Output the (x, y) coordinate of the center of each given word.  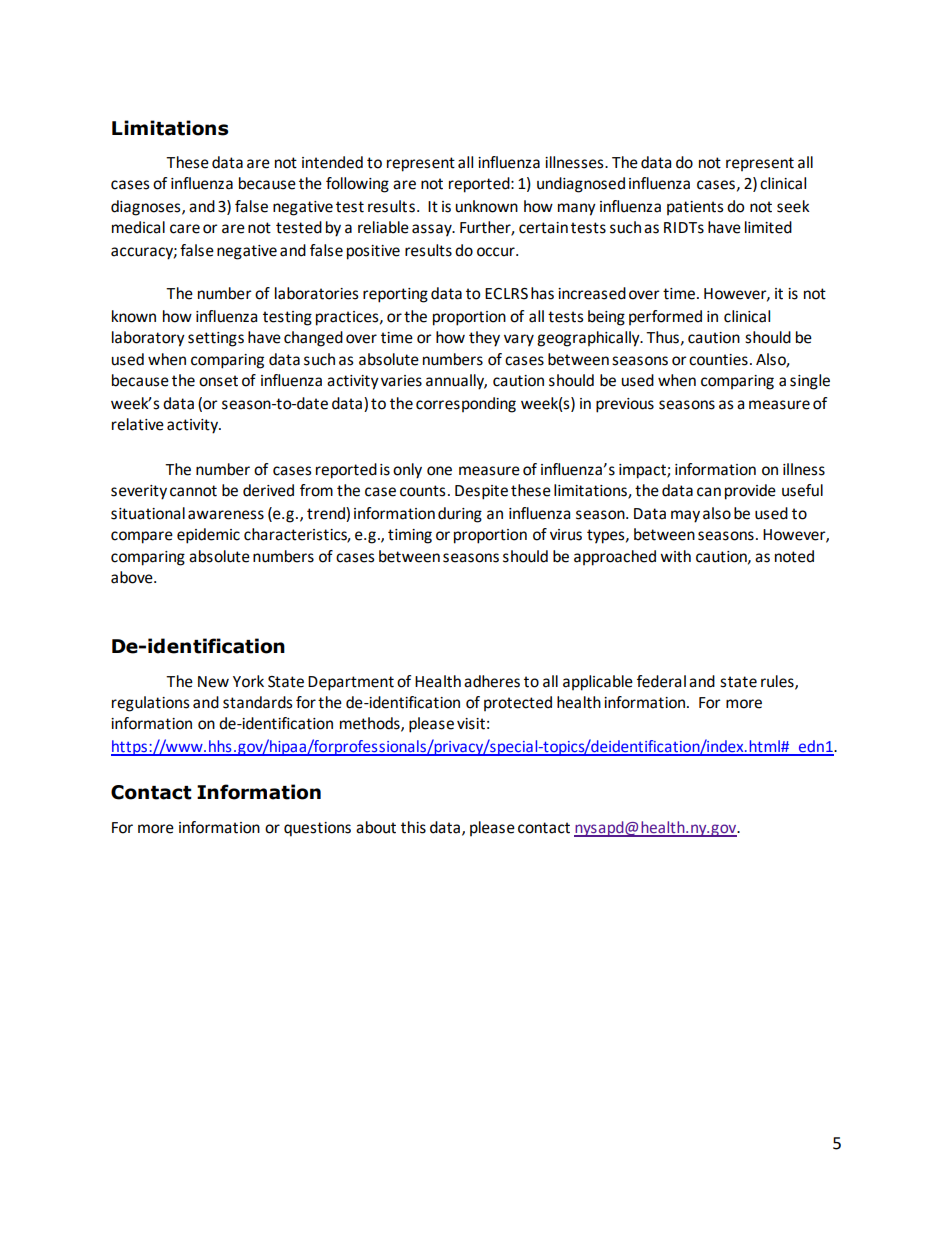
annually (456, 382)
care (185, 229)
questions (317, 829)
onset (218, 381)
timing (410, 536)
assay (433, 230)
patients (695, 208)
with (675, 556)
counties (718, 360)
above (133, 577)
